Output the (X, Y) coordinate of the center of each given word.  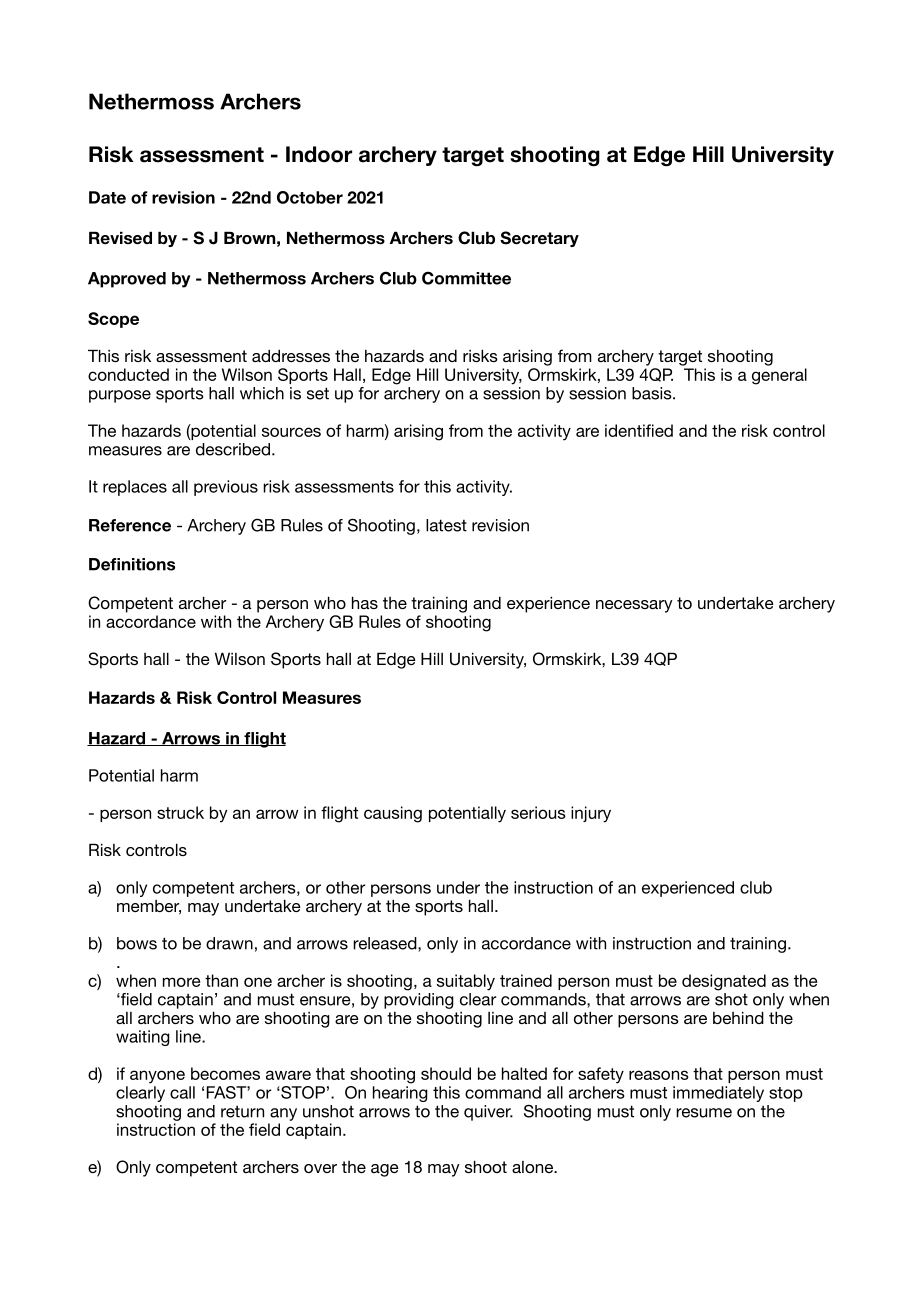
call (182, 1092)
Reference (130, 525)
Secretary (539, 239)
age (385, 1170)
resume (704, 1113)
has (365, 602)
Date (107, 197)
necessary (634, 606)
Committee (466, 278)
